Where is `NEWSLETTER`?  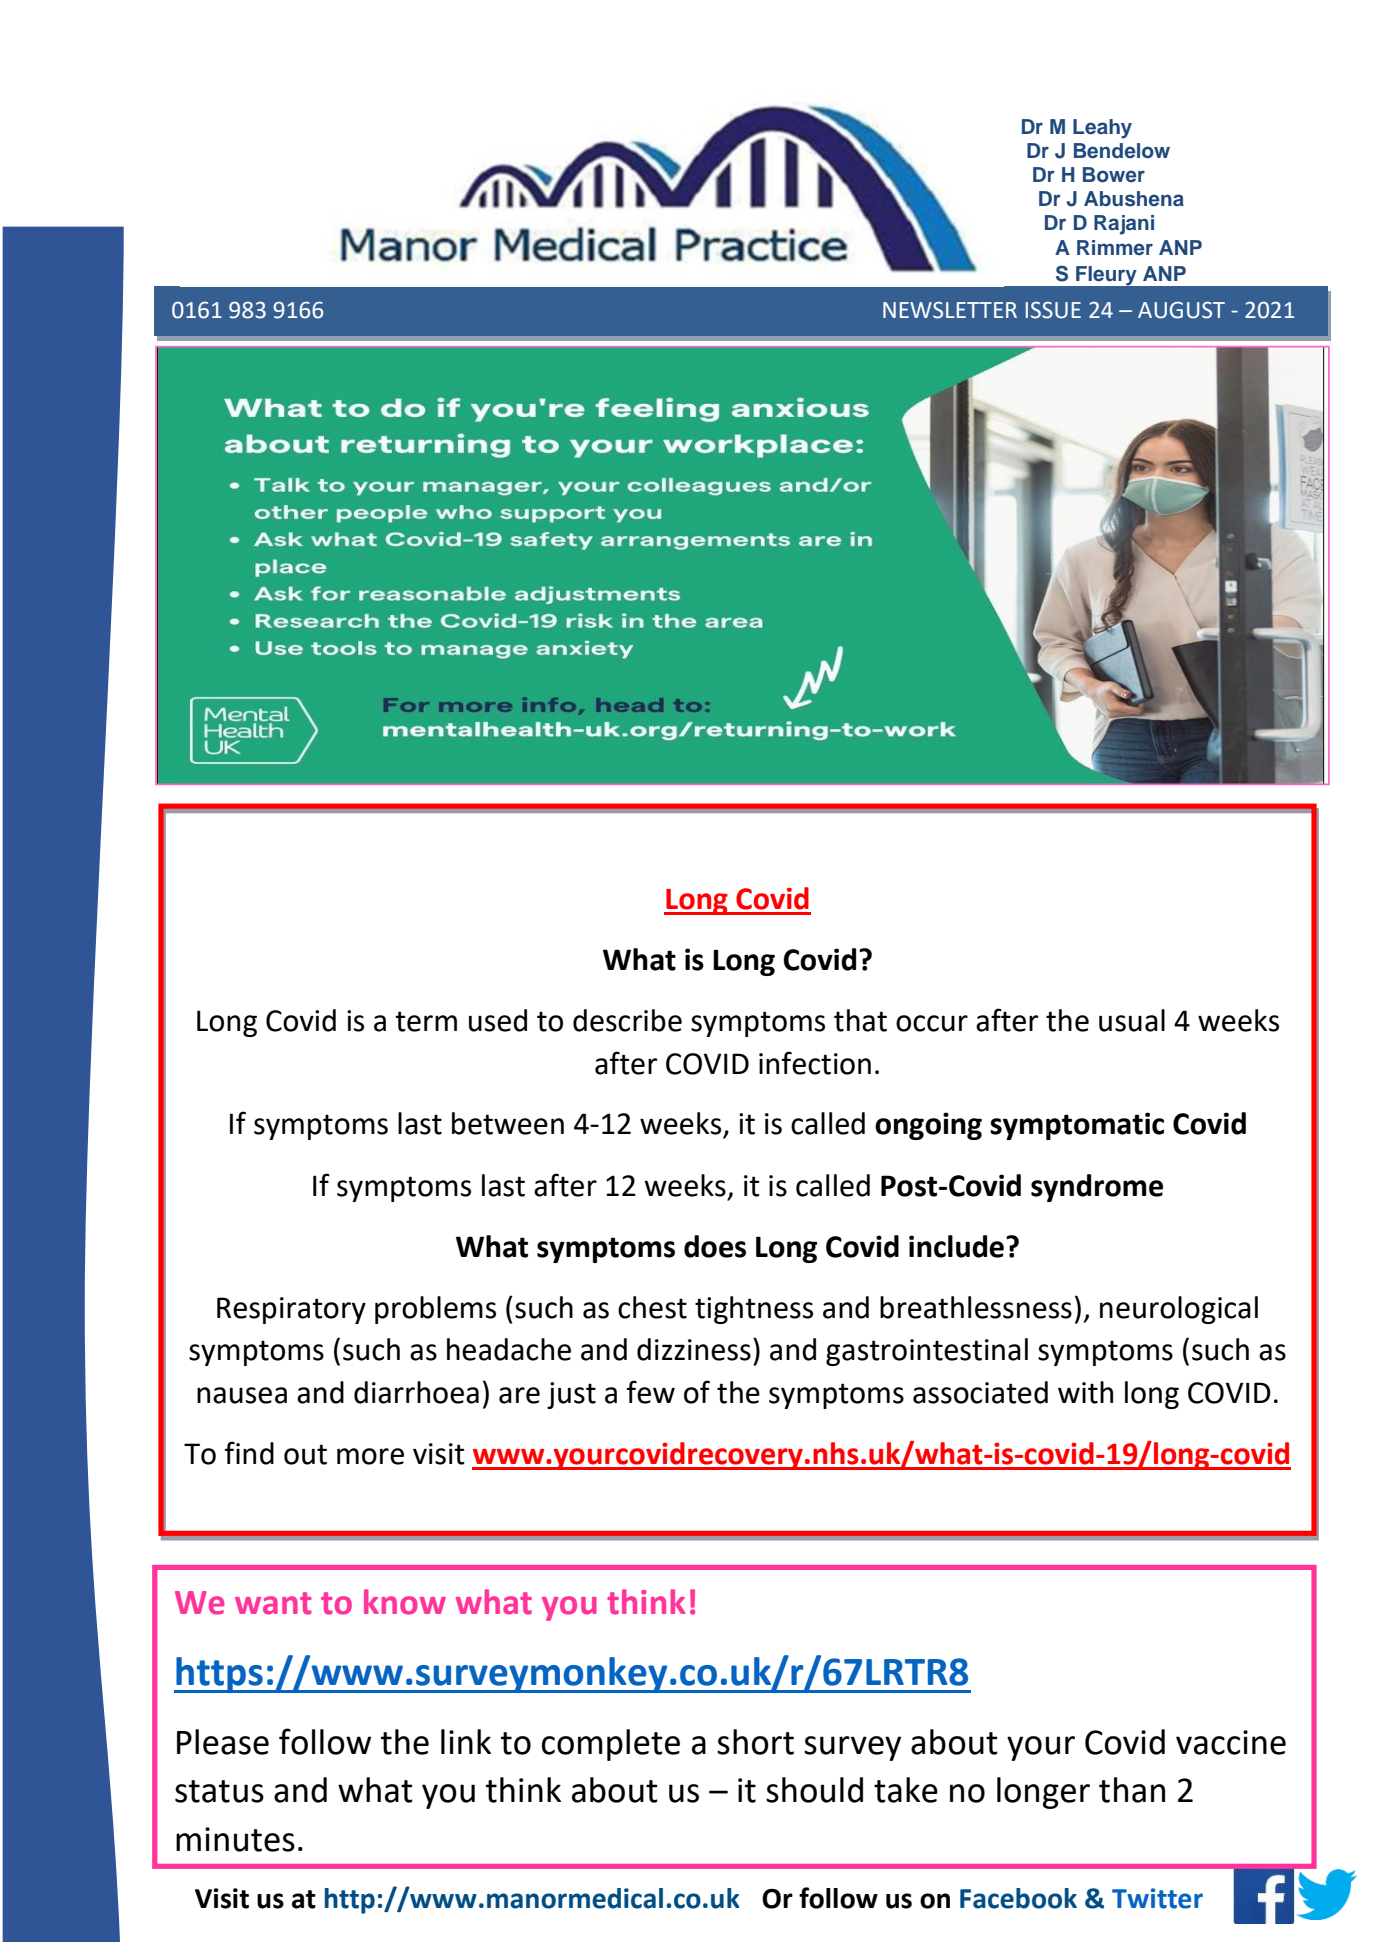 NEWSLETTER is located at coordinates (950, 310).
